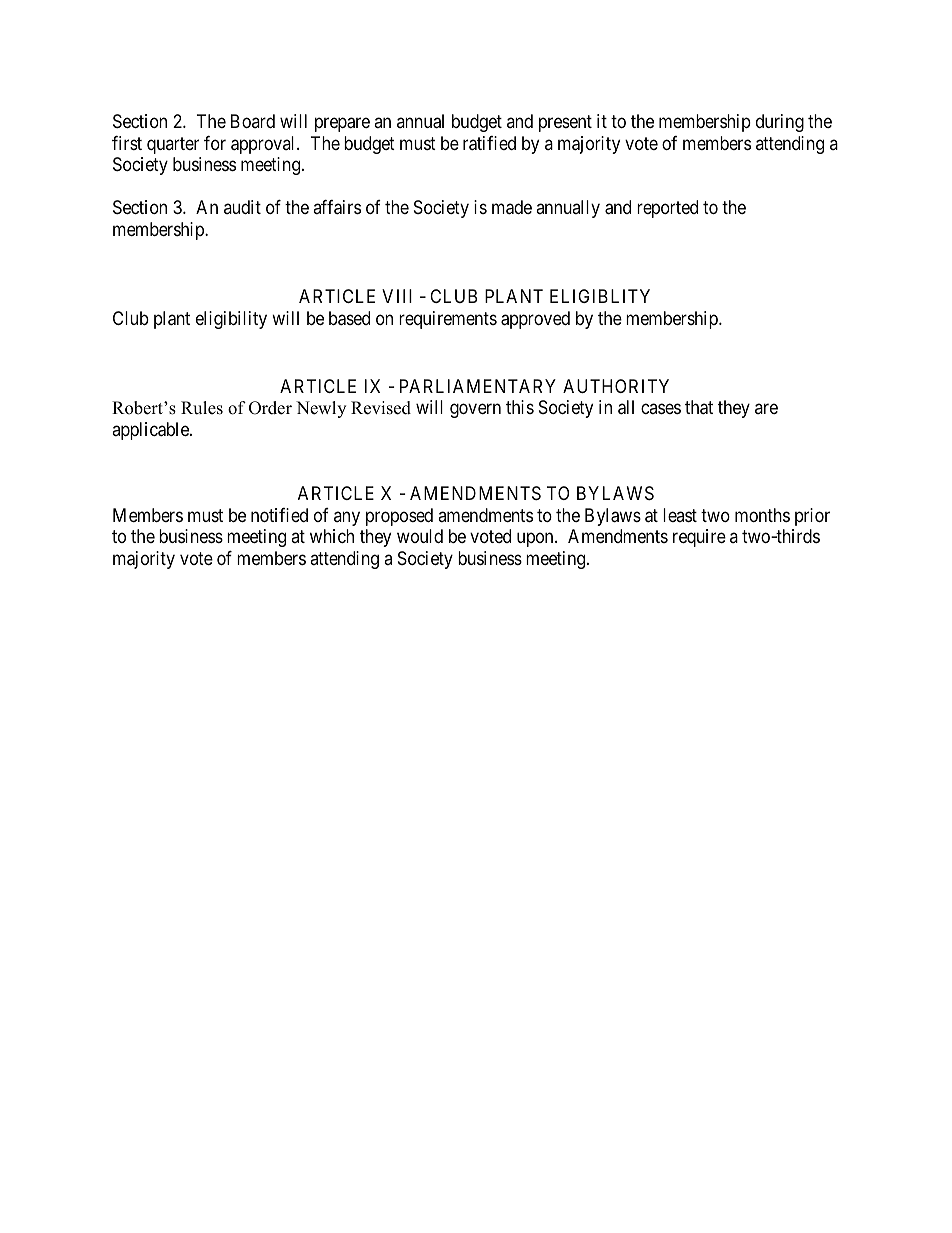  What do you see at coordinates (397, 296) in the screenshot?
I see `VIII` at bounding box center [397, 296].
